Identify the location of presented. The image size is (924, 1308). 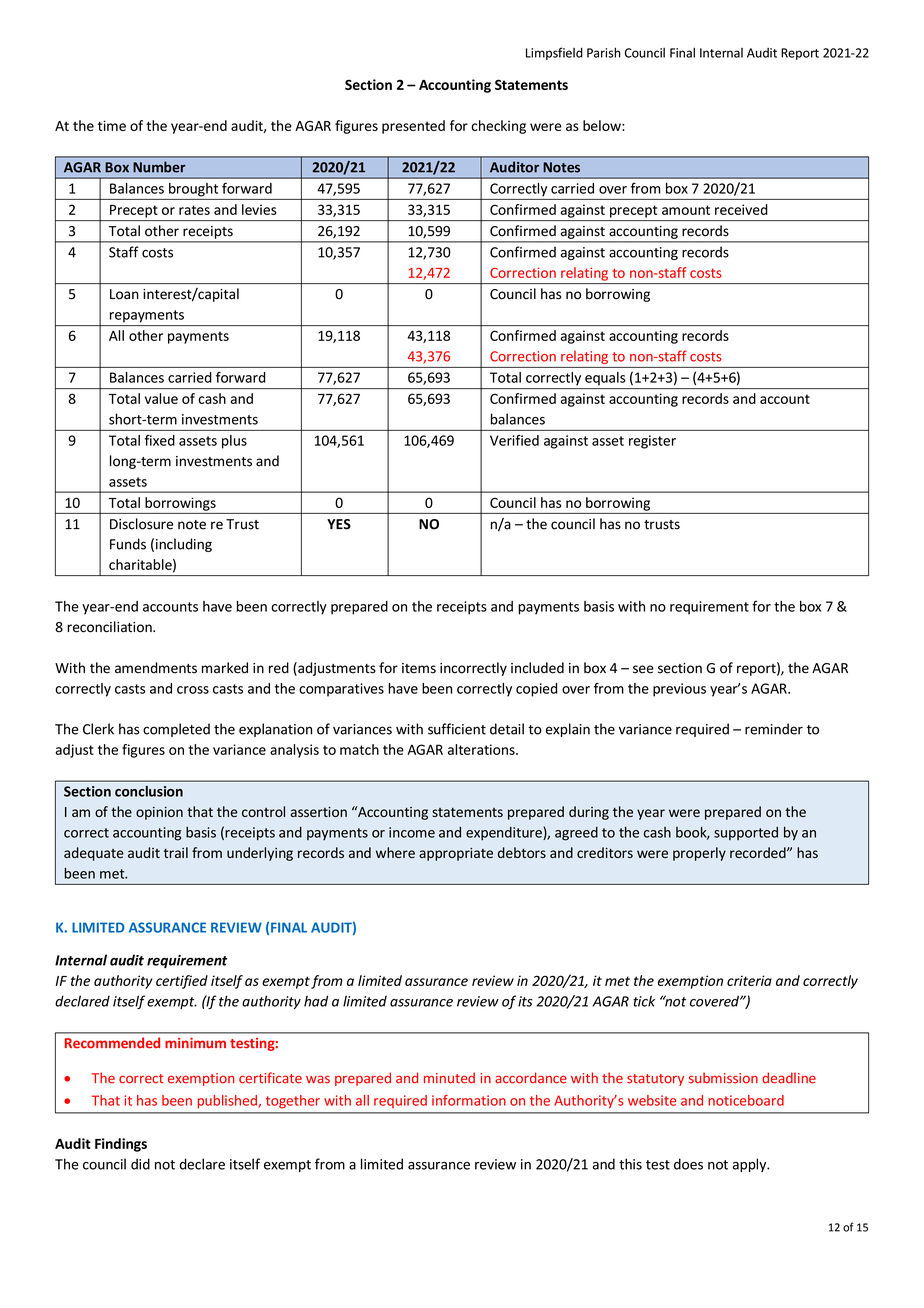
(413, 127).
